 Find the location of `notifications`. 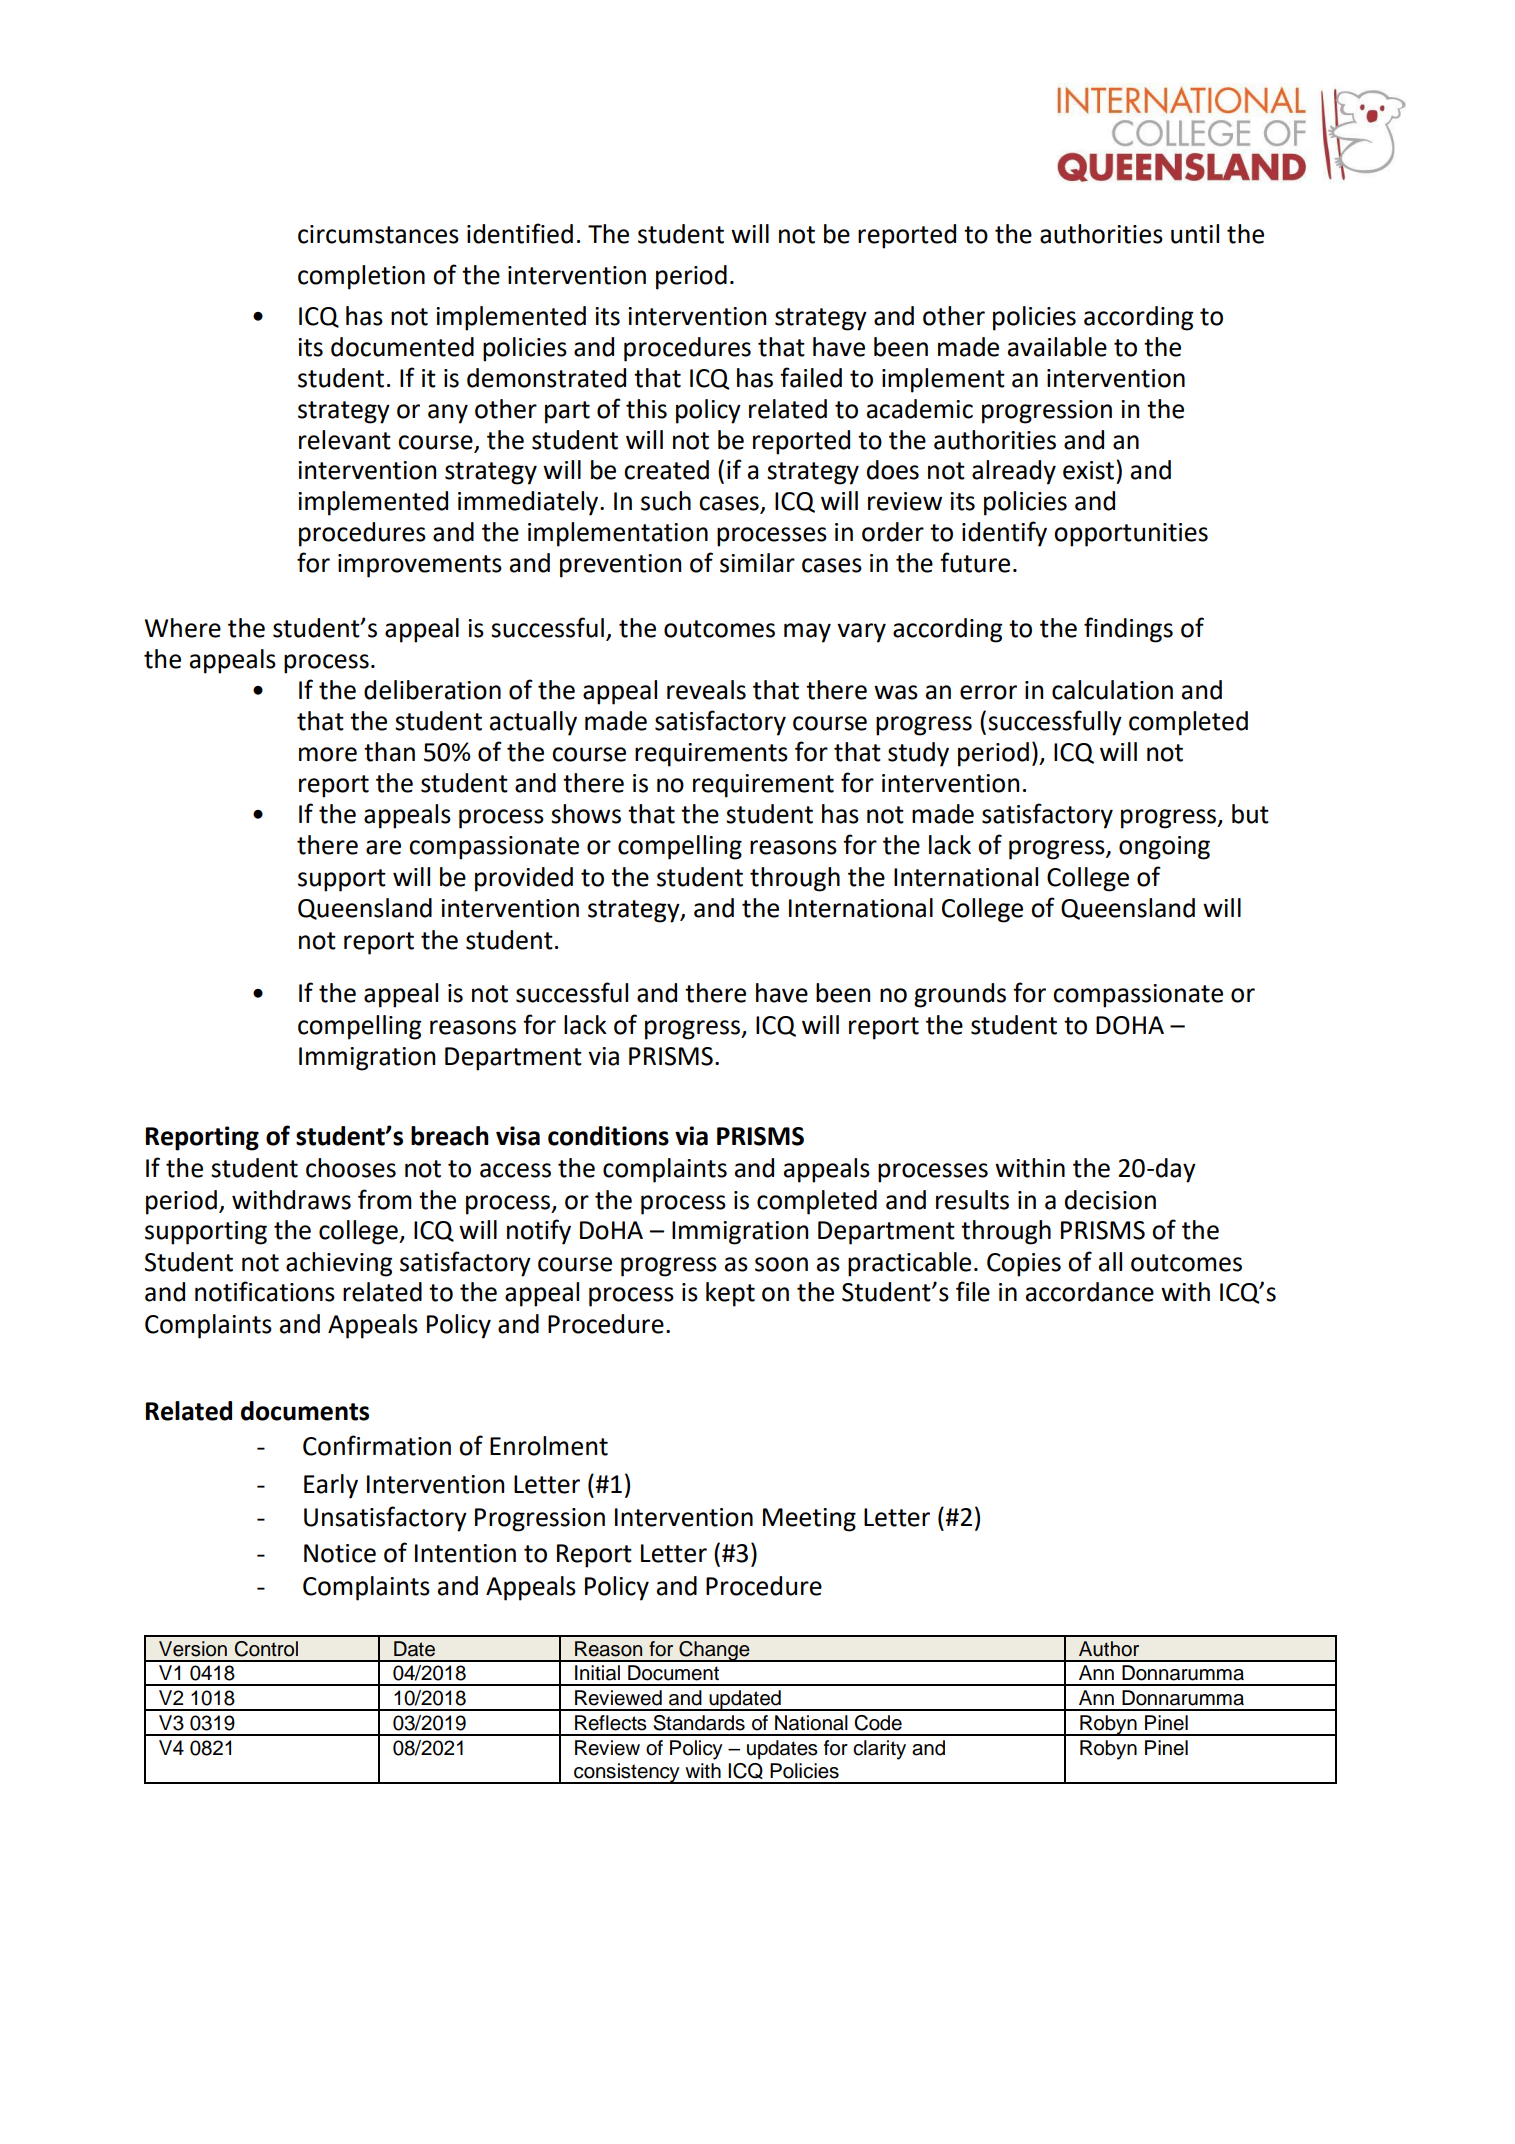

notifications is located at coordinates (265, 1291).
